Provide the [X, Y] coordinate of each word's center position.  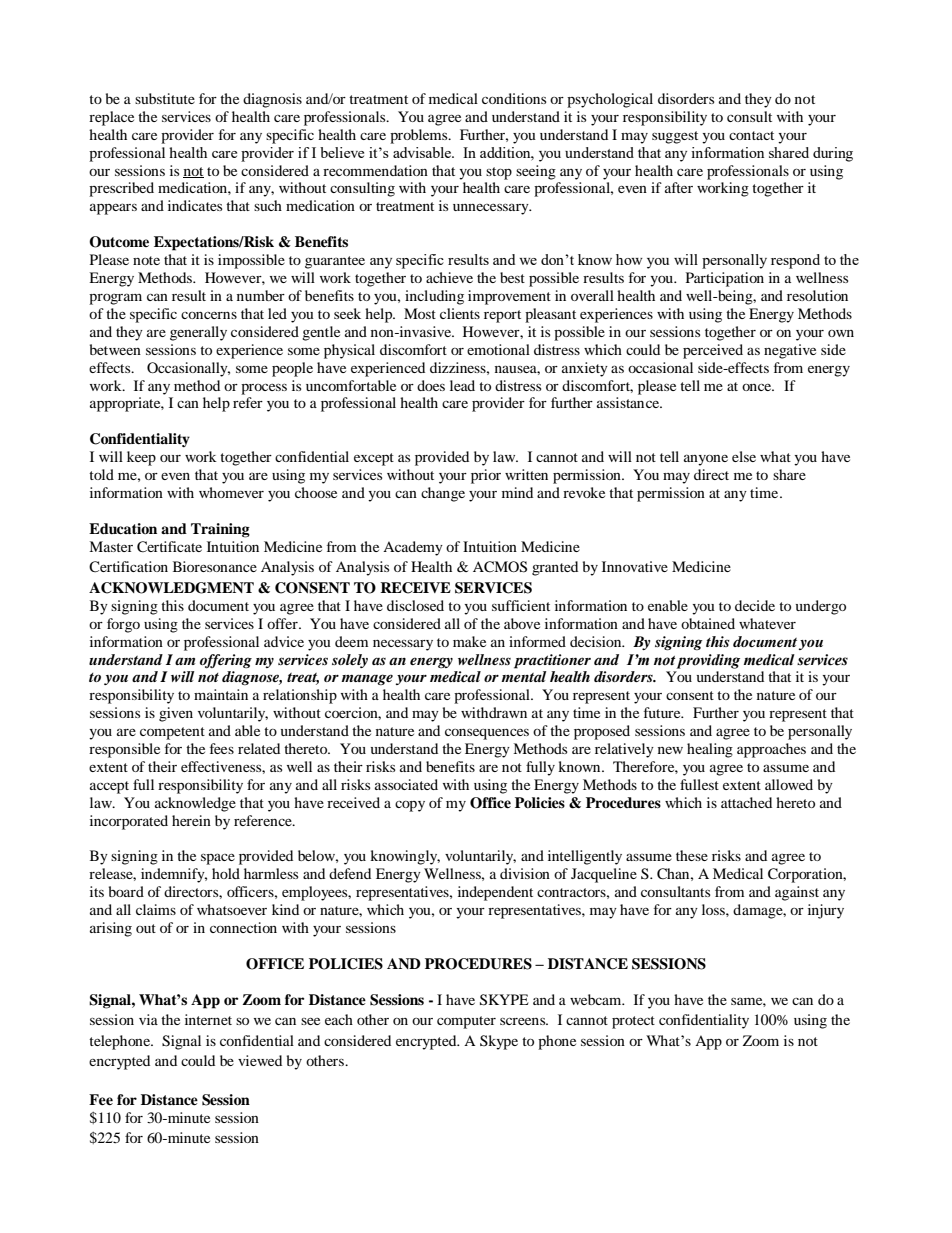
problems [420, 136]
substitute [165, 98]
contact [751, 135]
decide [755, 605]
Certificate [169, 547]
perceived [713, 351]
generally [198, 333]
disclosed [415, 605]
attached [746, 802]
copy [410, 806]
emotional [498, 349]
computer [466, 1022]
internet [208, 1019]
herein [191, 820]
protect [633, 1022]
